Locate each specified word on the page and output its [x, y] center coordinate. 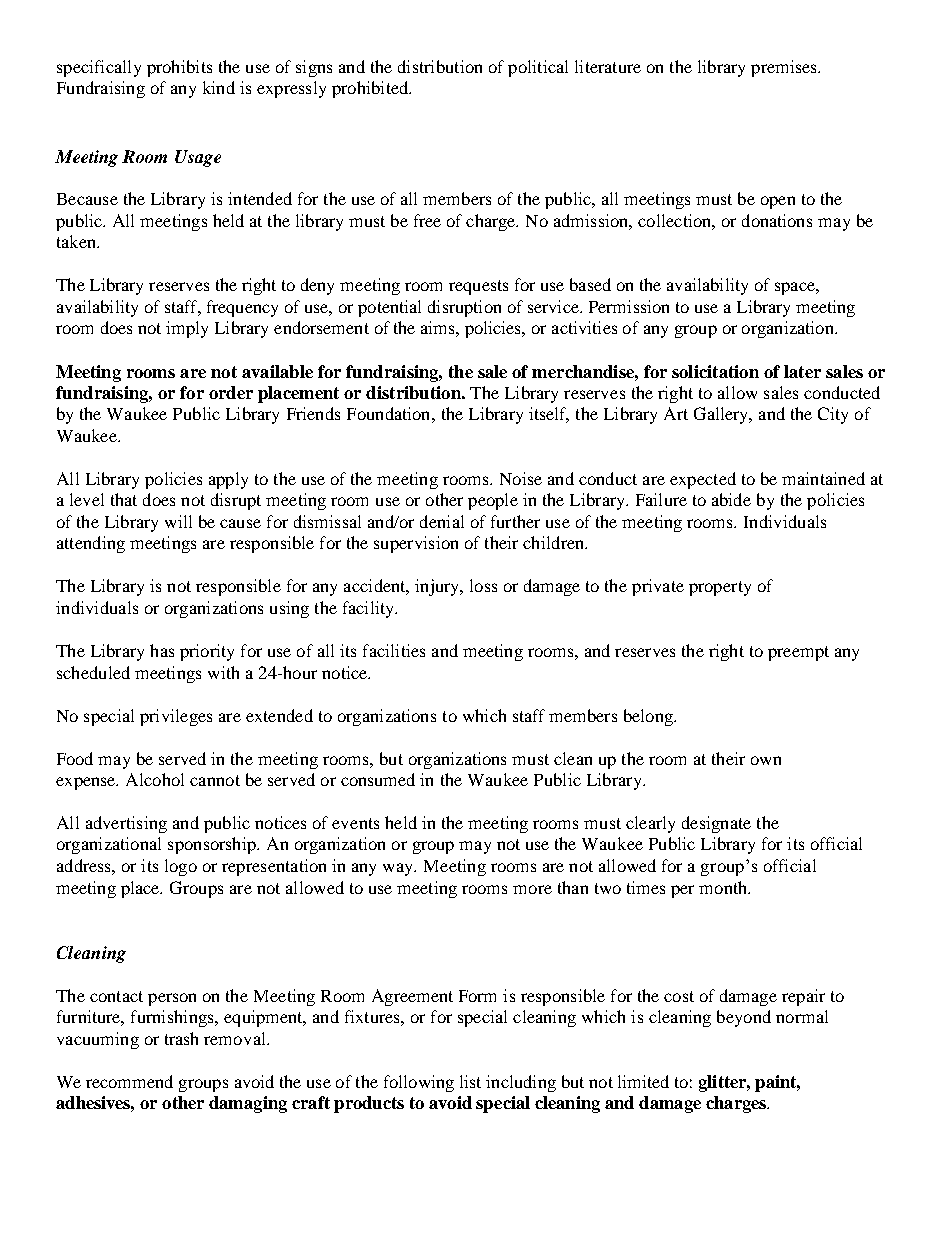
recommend [129, 1081]
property [720, 588]
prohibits [179, 68]
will [178, 521]
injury [438, 587]
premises [785, 68]
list [470, 1081]
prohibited [371, 89]
